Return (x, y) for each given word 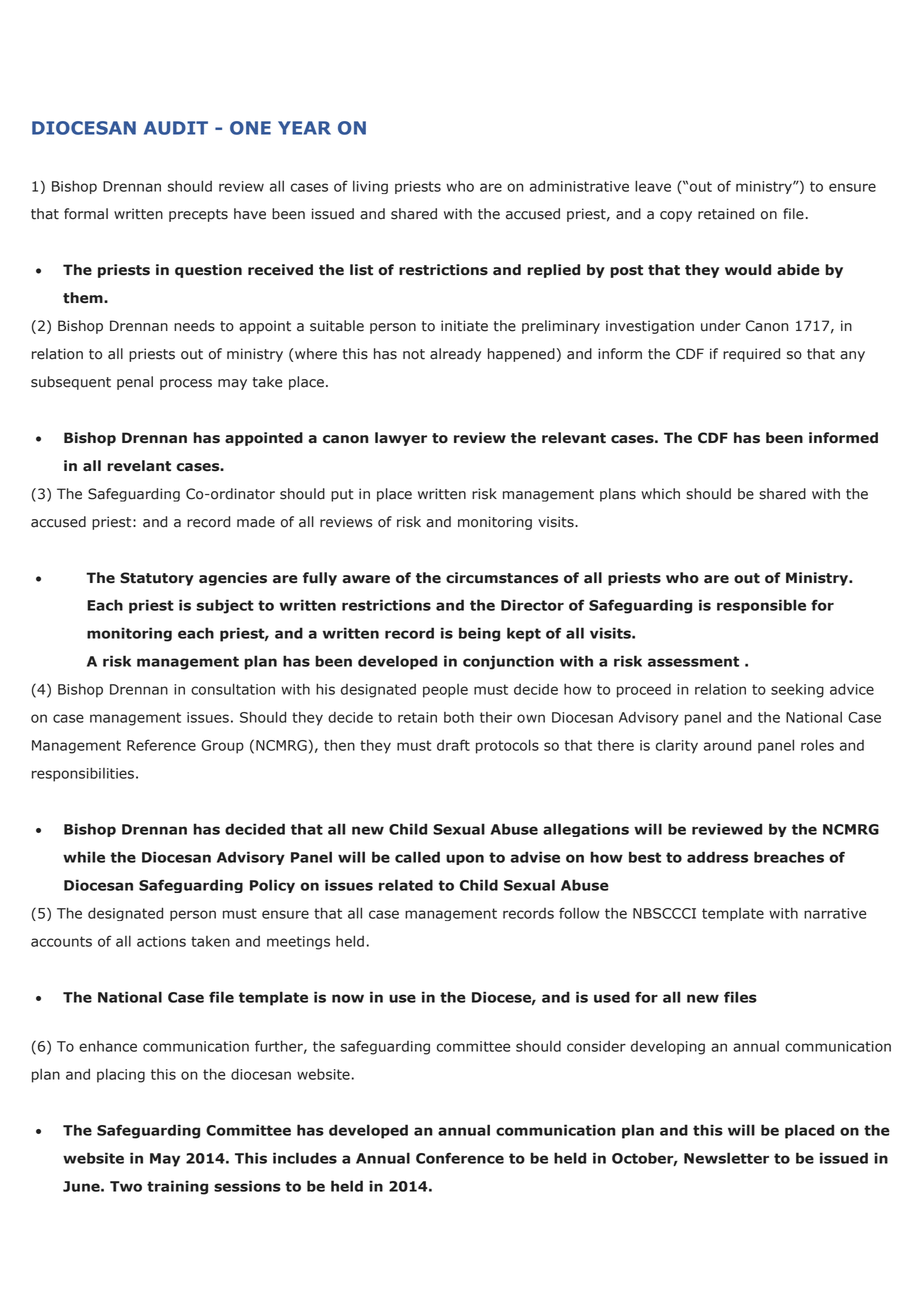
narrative (835, 913)
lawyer (401, 439)
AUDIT (176, 128)
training (177, 1187)
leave (653, 186)
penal (135, 383)
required (751, 355)
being (479, 634)
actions (161, 941)
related (406, 885)
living (370, 187)
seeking (797, 691)
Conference (460, 1158)
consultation (233, 689)
